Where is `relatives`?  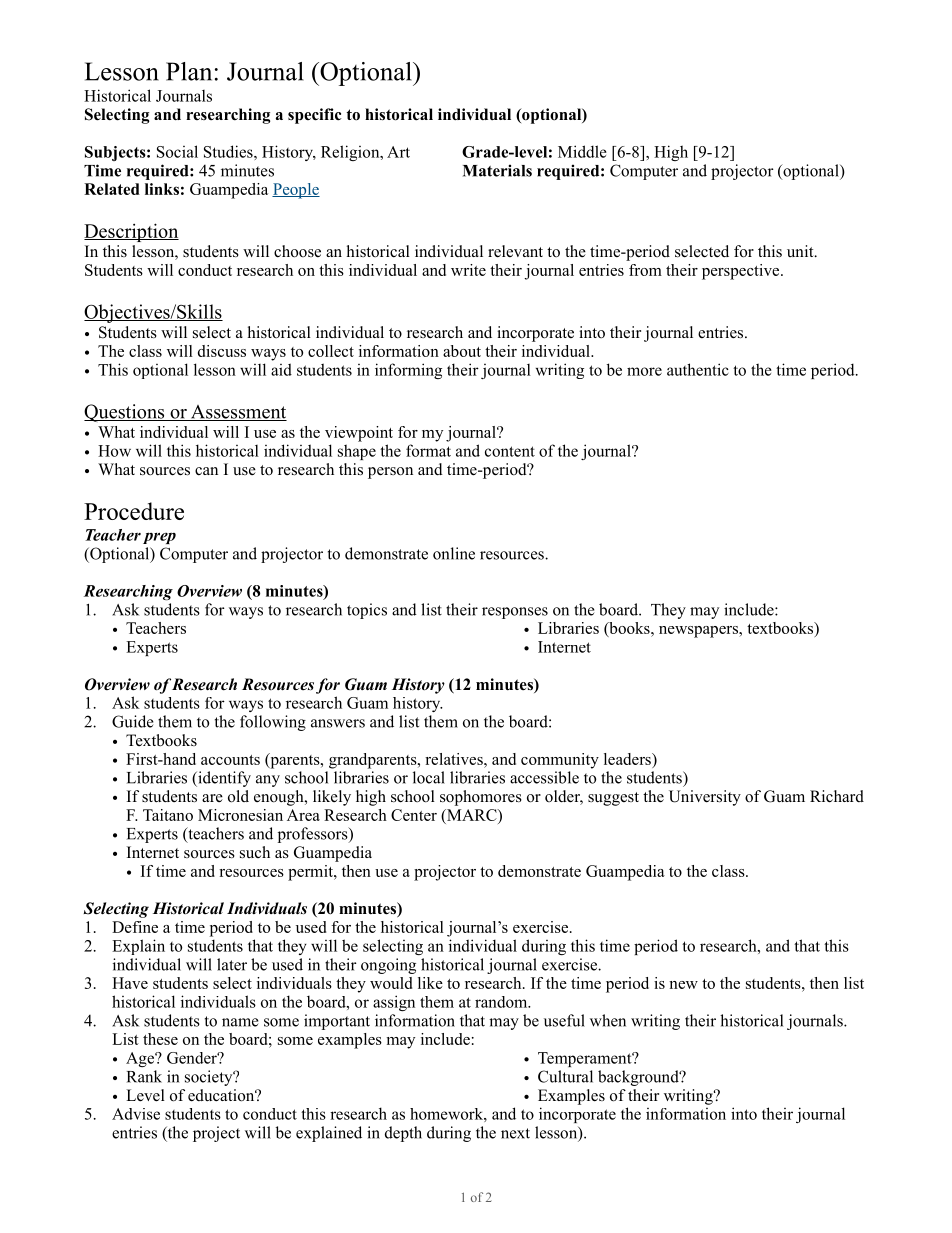
relatives is located at coordinates (455, 759).
